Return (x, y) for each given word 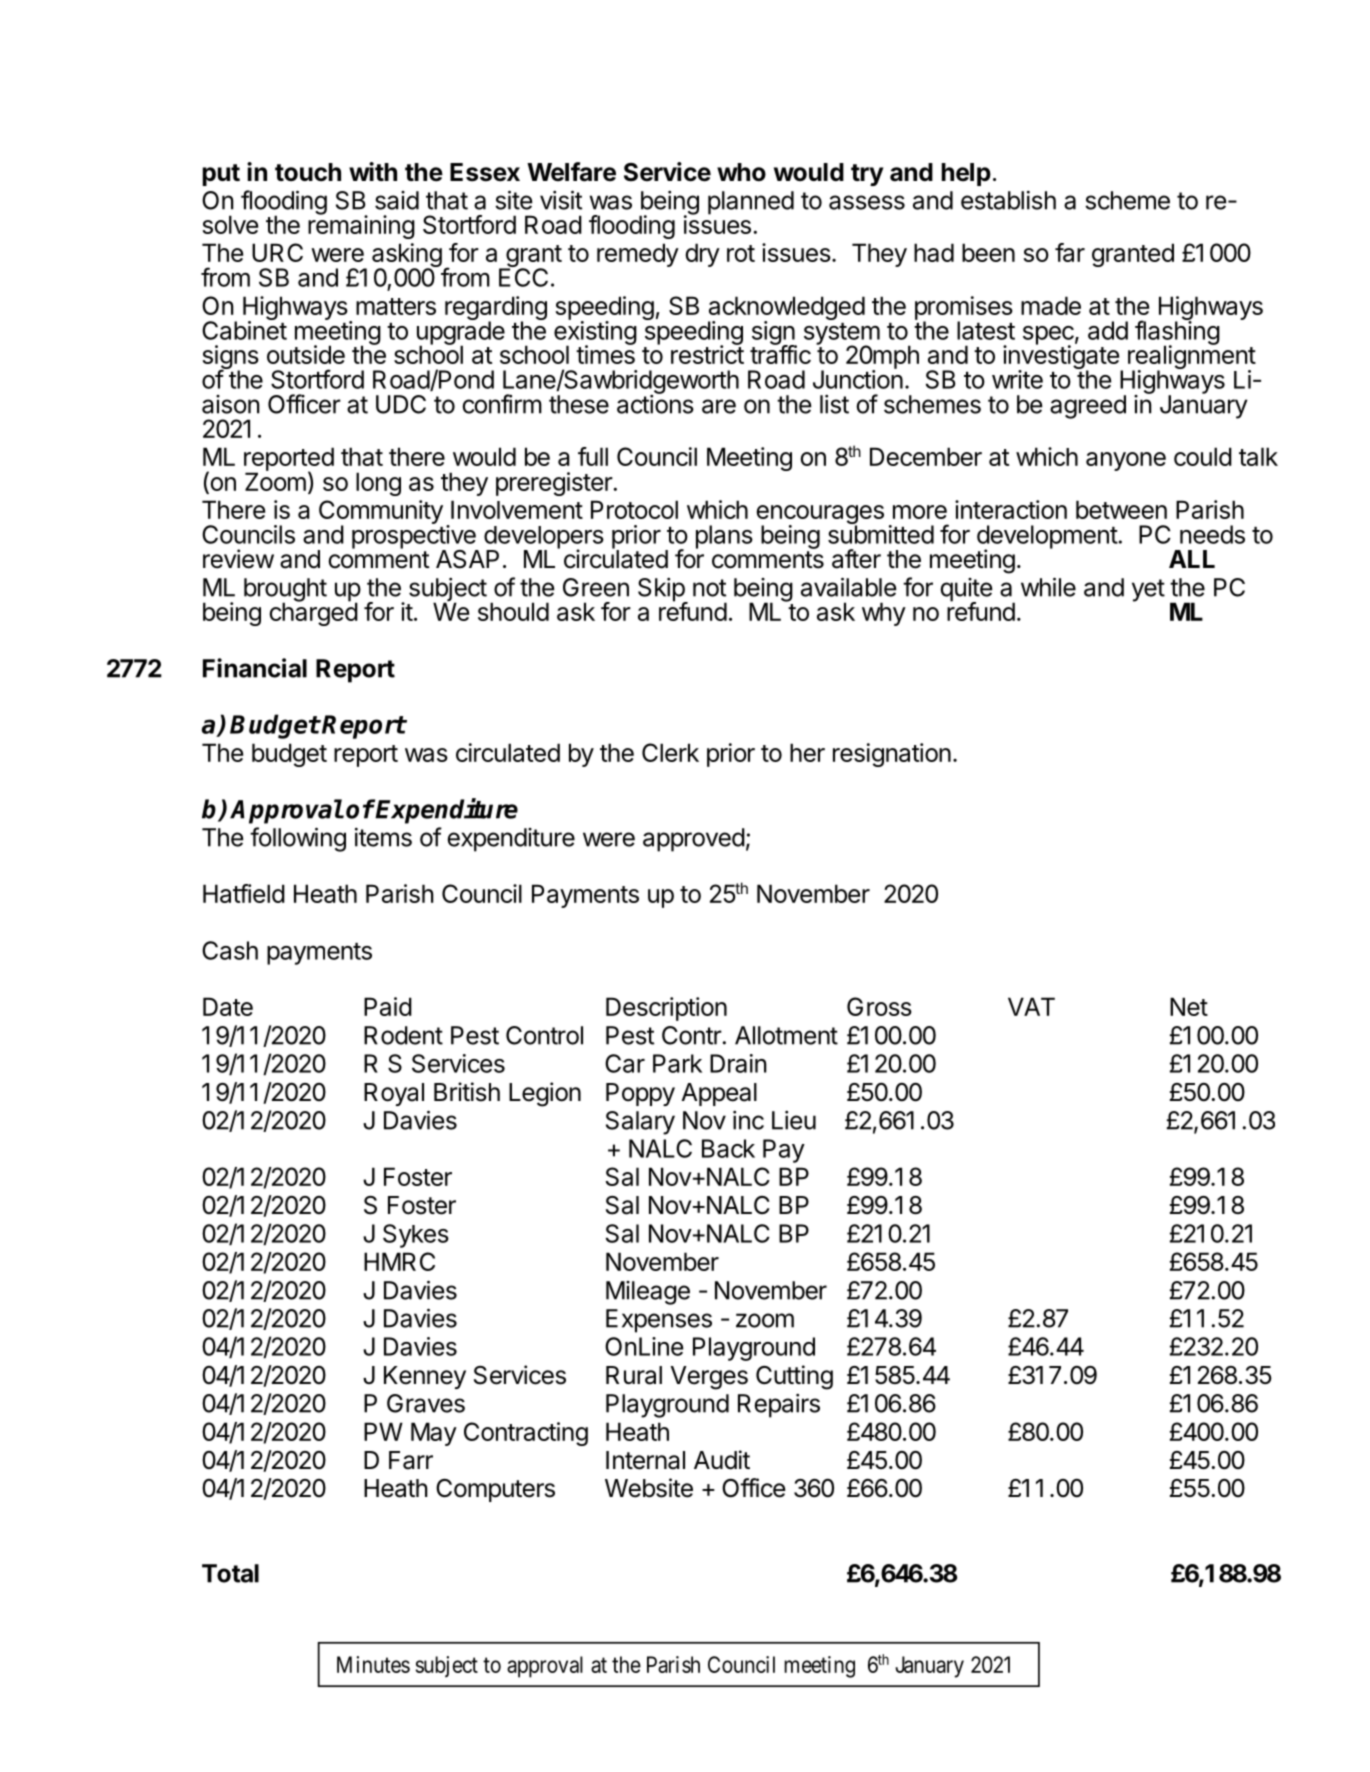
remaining (361, 226)
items (383, 837)
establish (1008, 200)
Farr (411, 1460)
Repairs (779, 1406)
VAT (1031, 1006)
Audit (722, 1460)
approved (694, 840)
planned (751, 203)
